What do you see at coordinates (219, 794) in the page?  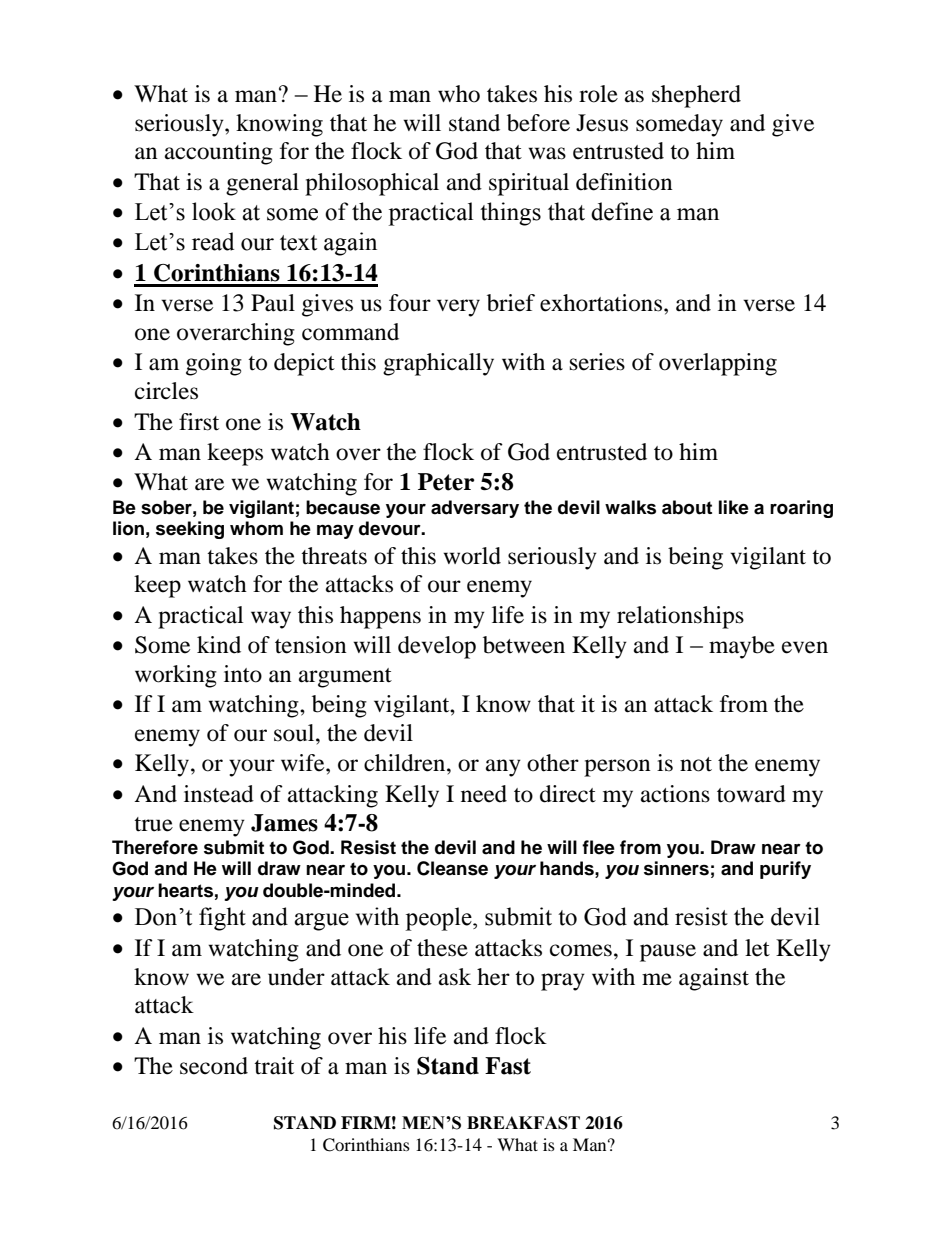 I see `instead` at bounding box center [219, 794].
